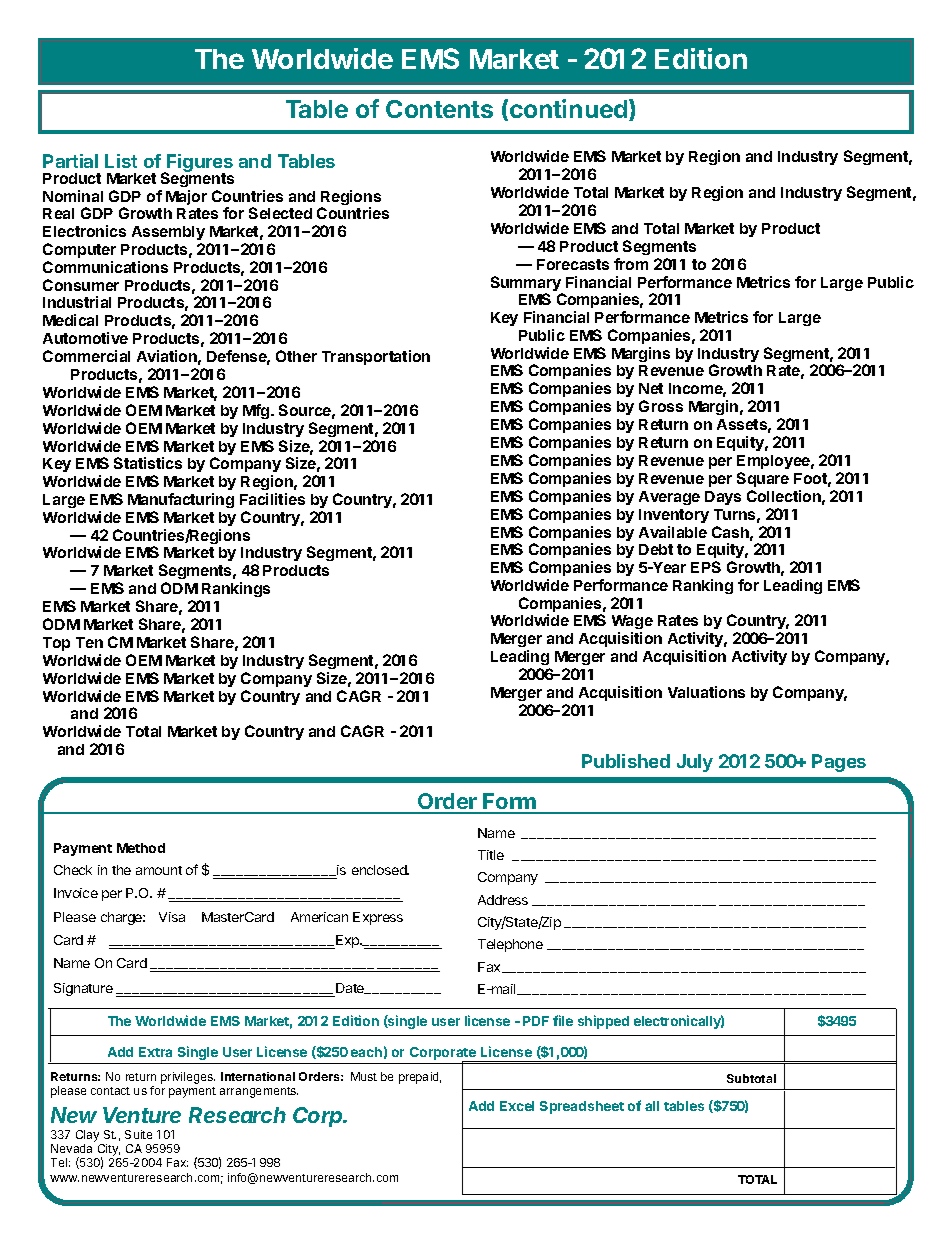  Describe the element at coordinates (632, 624) in the screenshot. I see `Wage` at that location.
